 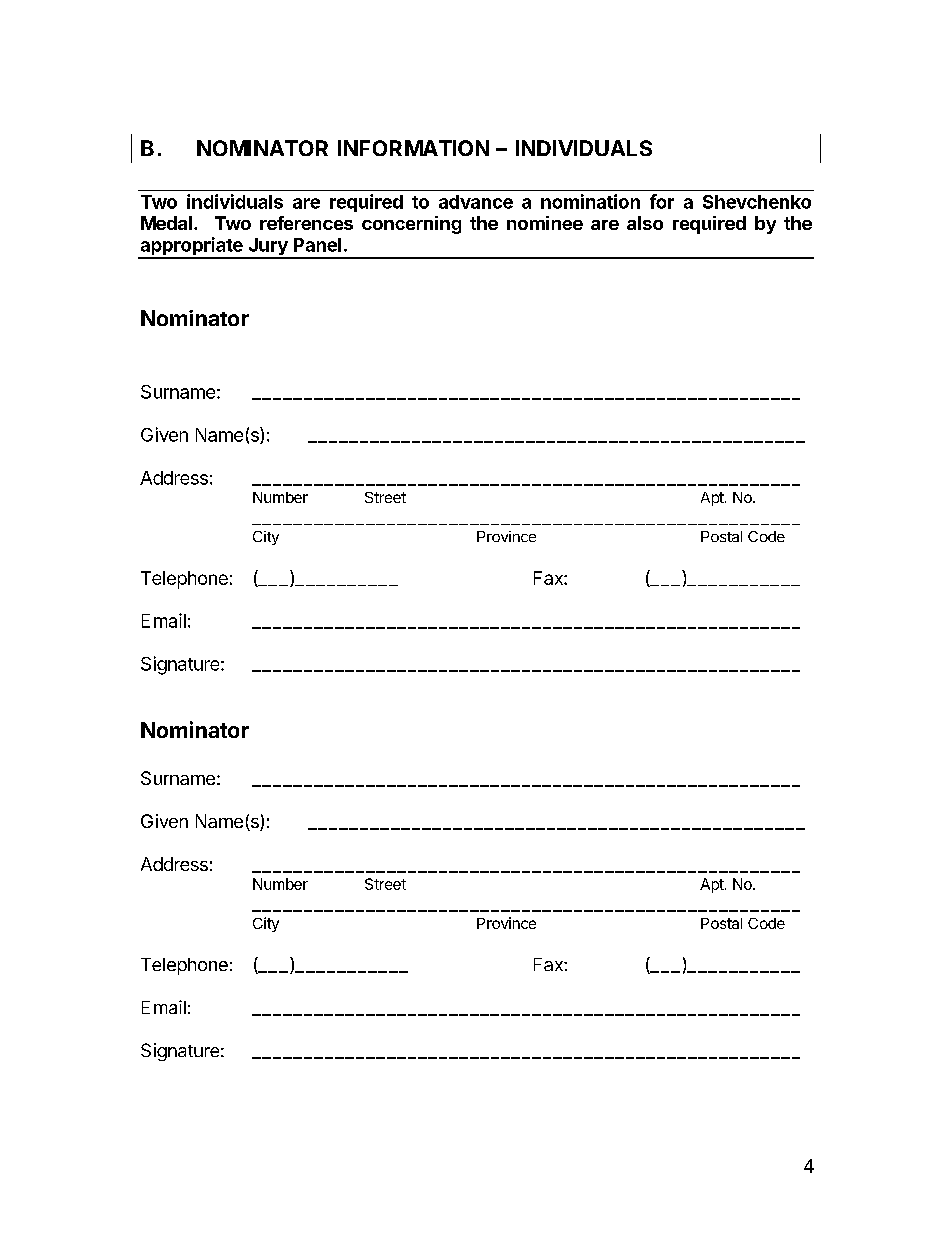 I want to click on Medal, so click(x=166, y=223).
